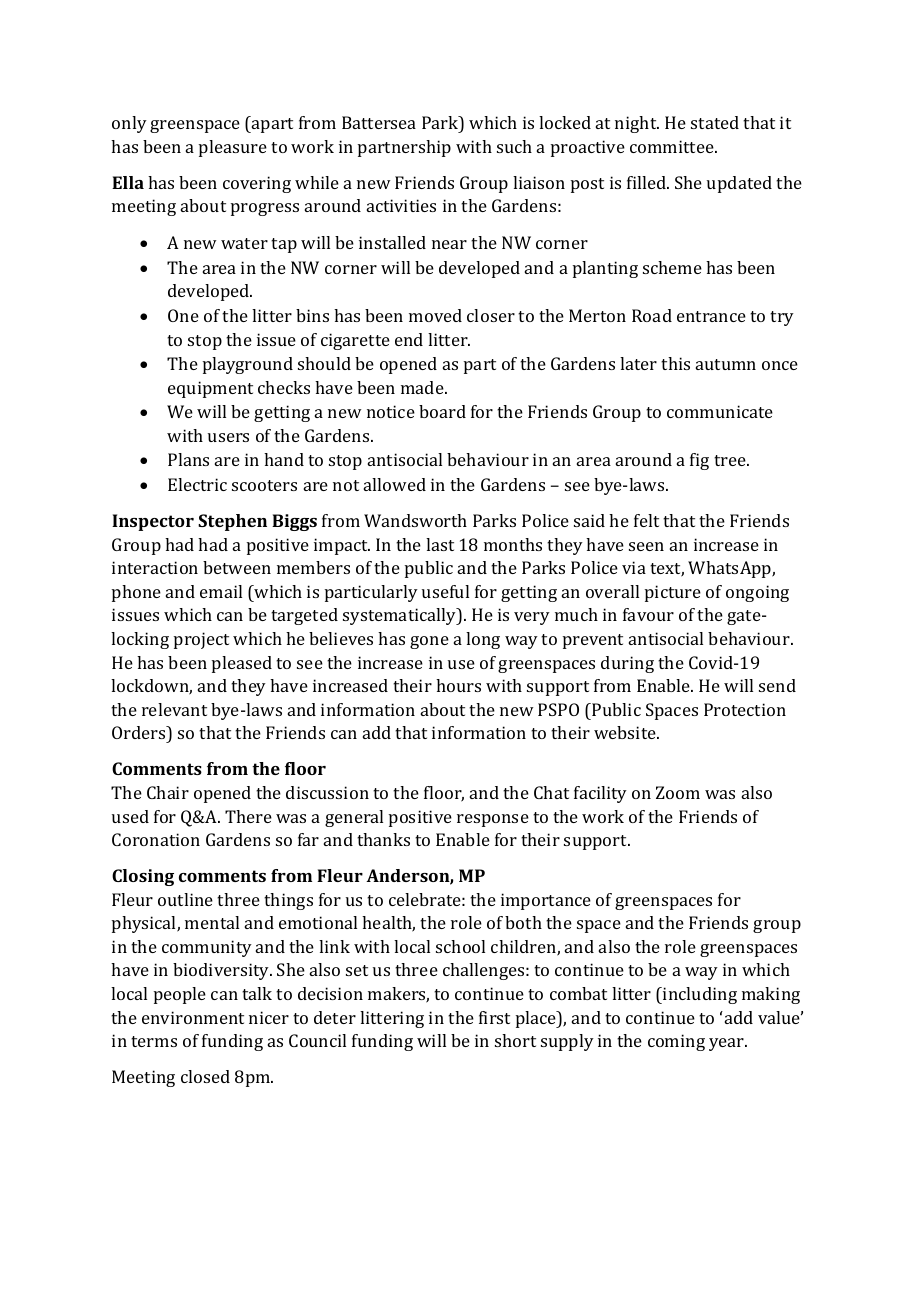 The width and height of the document is (924, 1307). I want to click on useful, so click(445, 591).
